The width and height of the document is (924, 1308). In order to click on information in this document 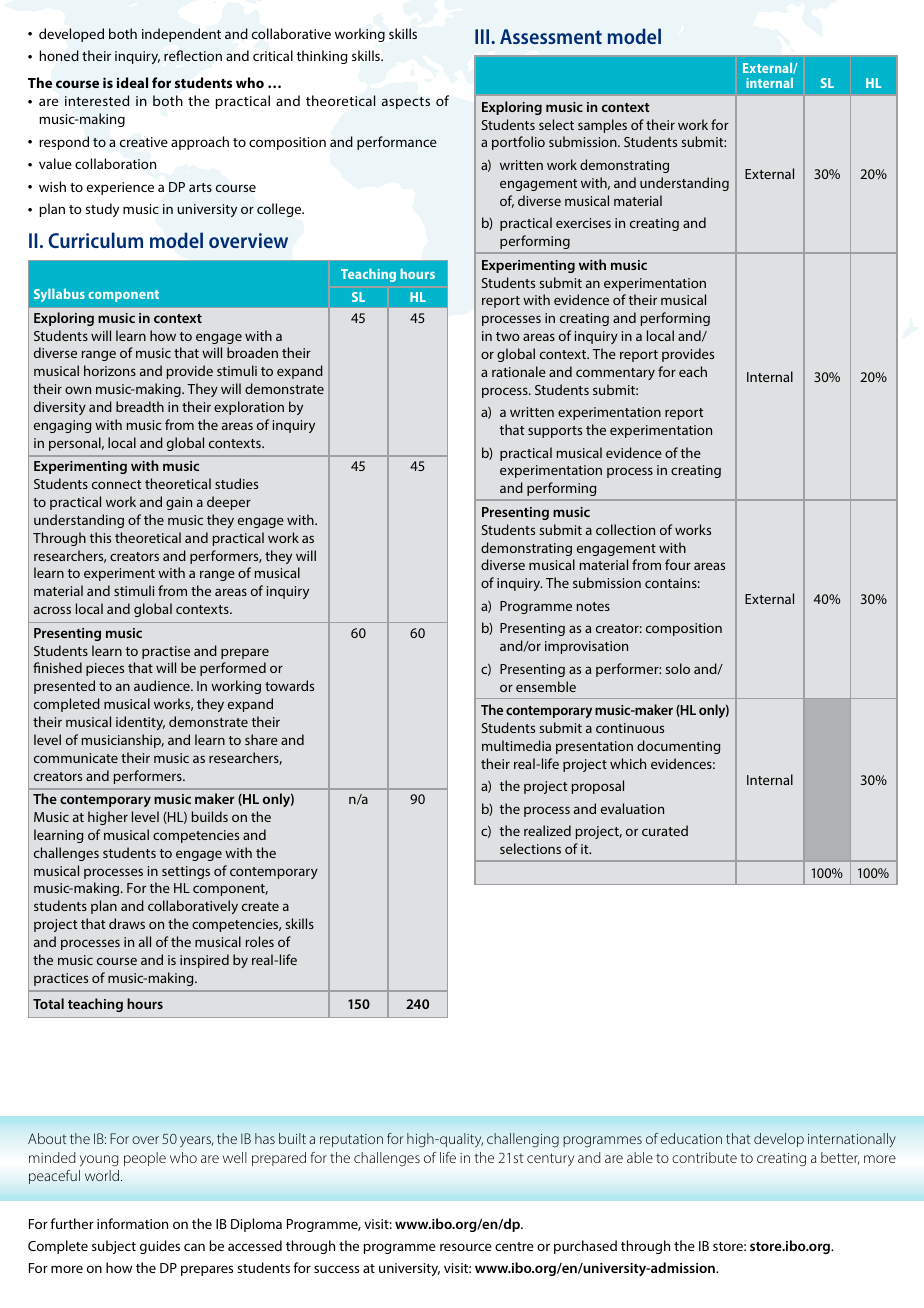, I will do `click(132, 1223)`.
